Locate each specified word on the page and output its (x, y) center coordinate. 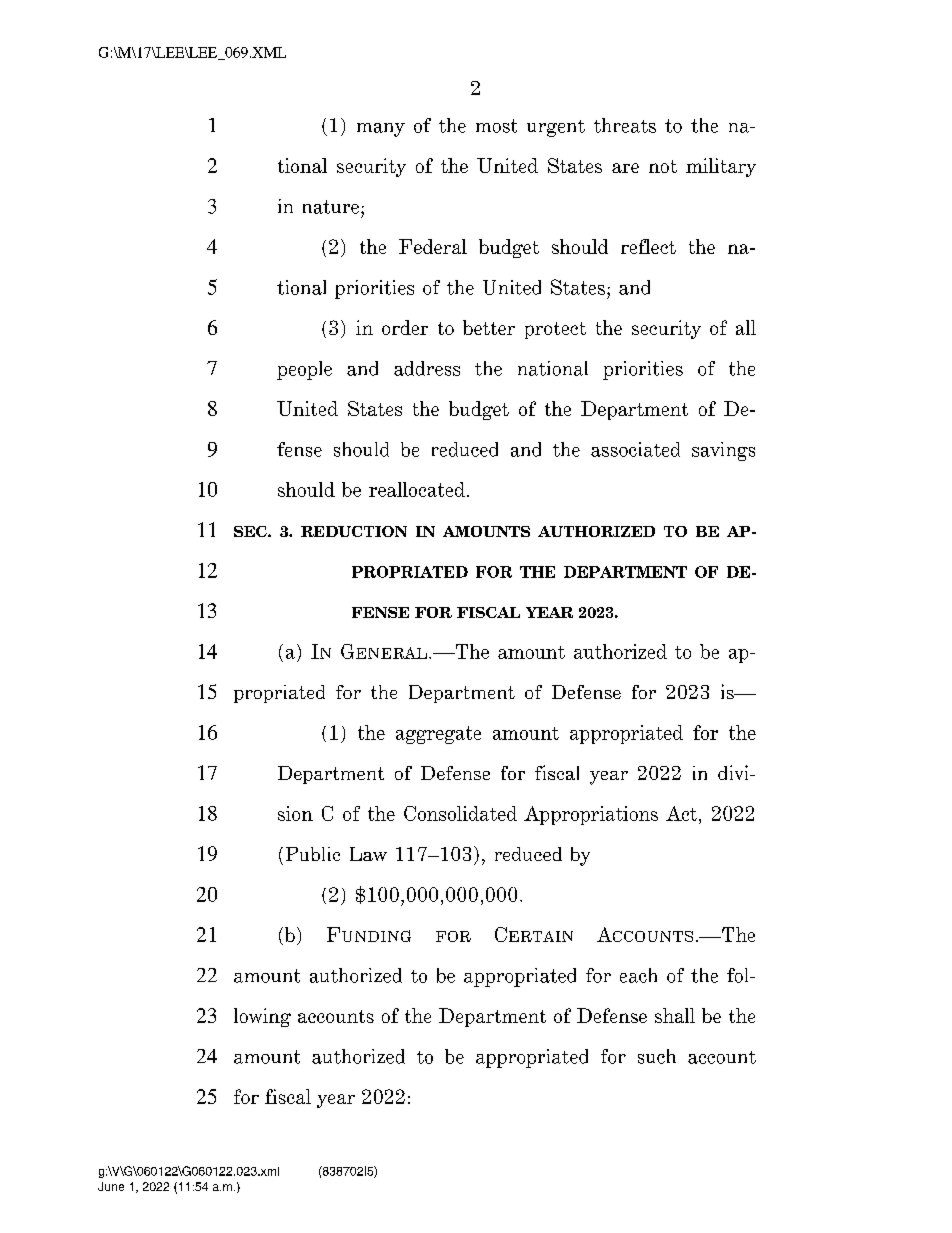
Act (683, 813)
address (427, 368)
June (111, 1186)
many (381, 130)
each (638, 975)
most (496, 126)
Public (313, 854)
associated (635, 449)
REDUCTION (354, 531)
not (663, 166)
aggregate (438, 735)
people (304, 370)
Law (368, 854)
